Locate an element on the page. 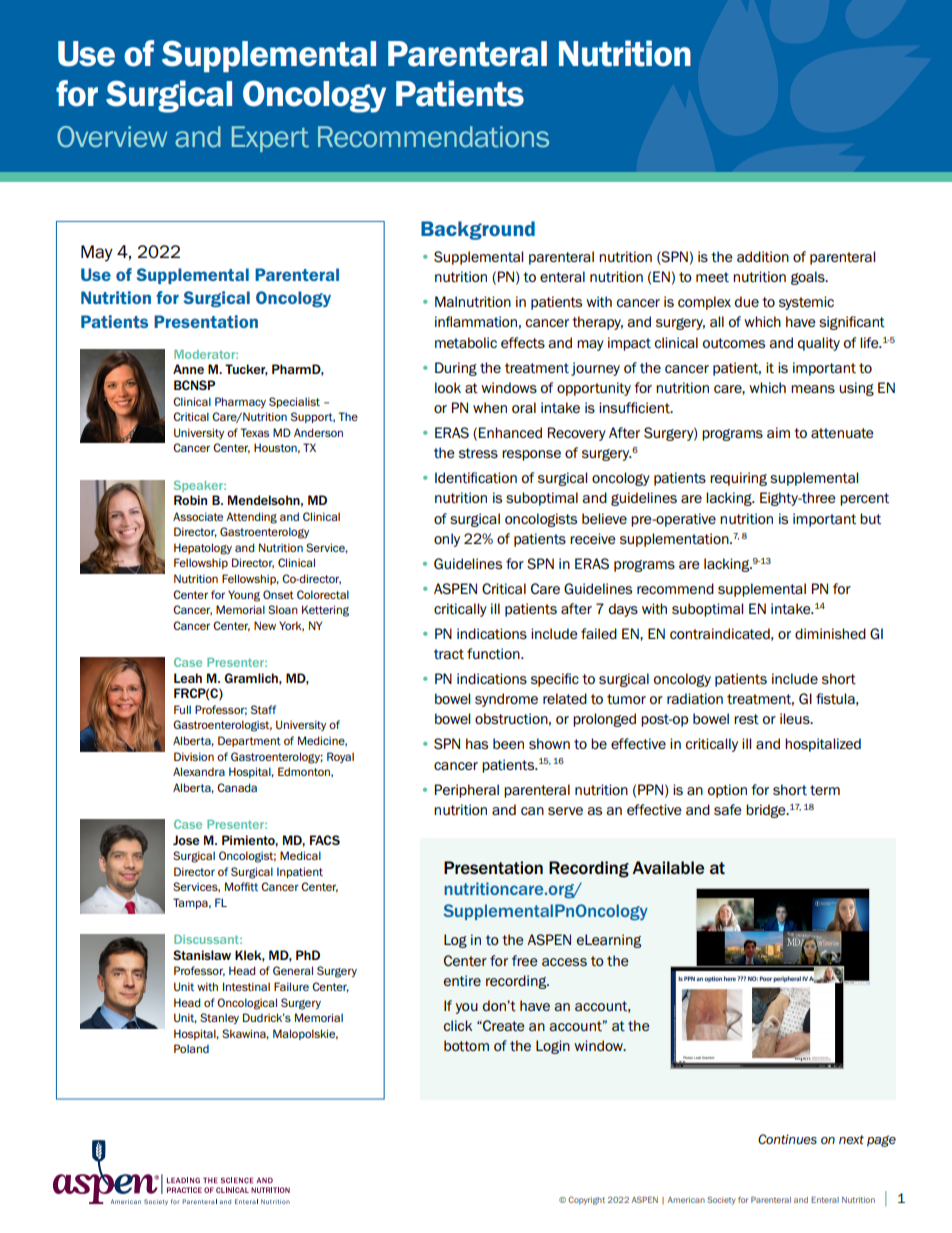  Stanislaw is located at coordinates (202, 955).
